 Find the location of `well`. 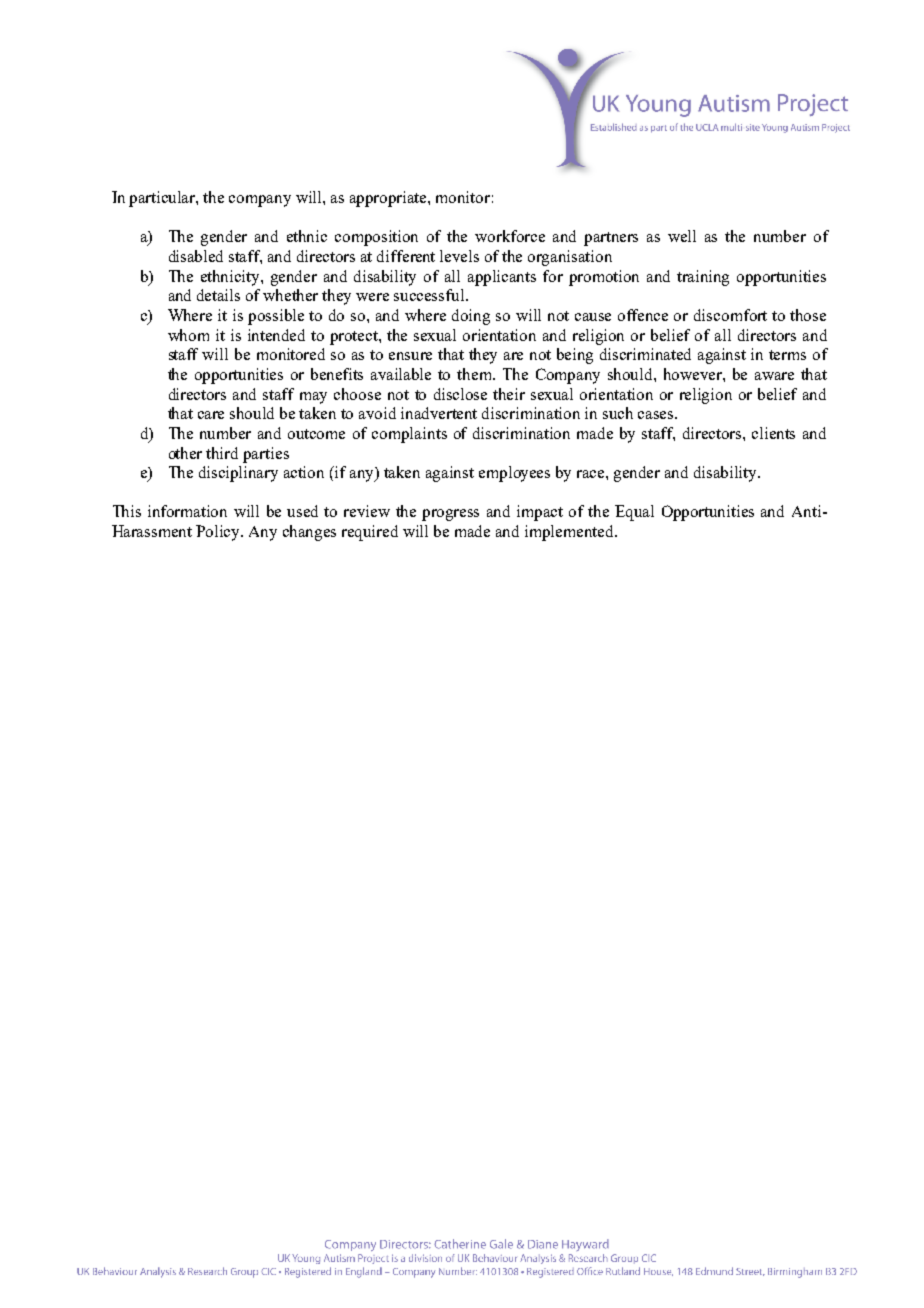

well is located at coordinates (682, 236).
